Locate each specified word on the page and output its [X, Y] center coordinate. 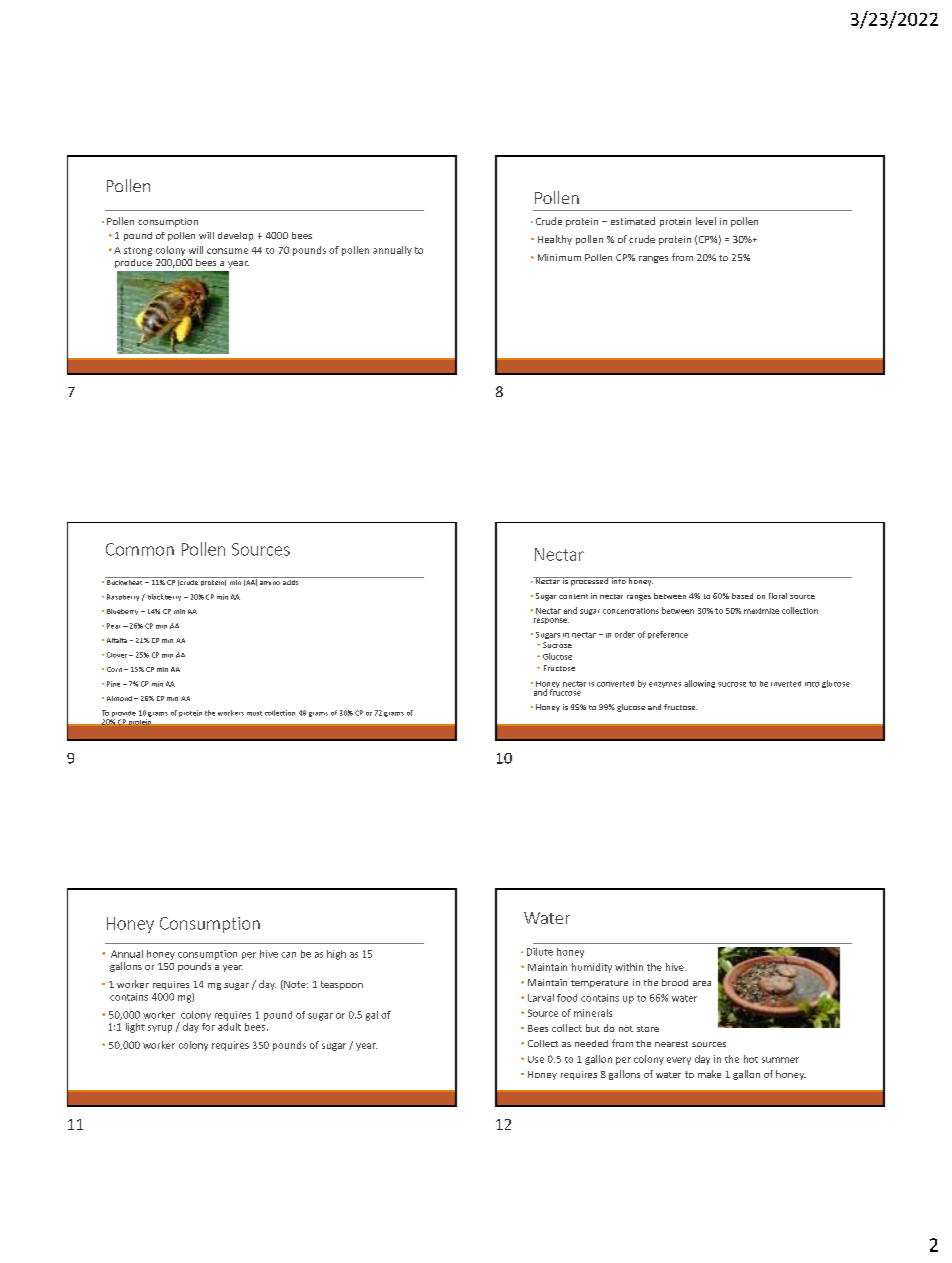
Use [536, 1059]
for [208, 1027]
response [551, 621]
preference [668, 635]
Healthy [555, 240]
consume [227, 251]
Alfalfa [117, 640]
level [706, 221]
